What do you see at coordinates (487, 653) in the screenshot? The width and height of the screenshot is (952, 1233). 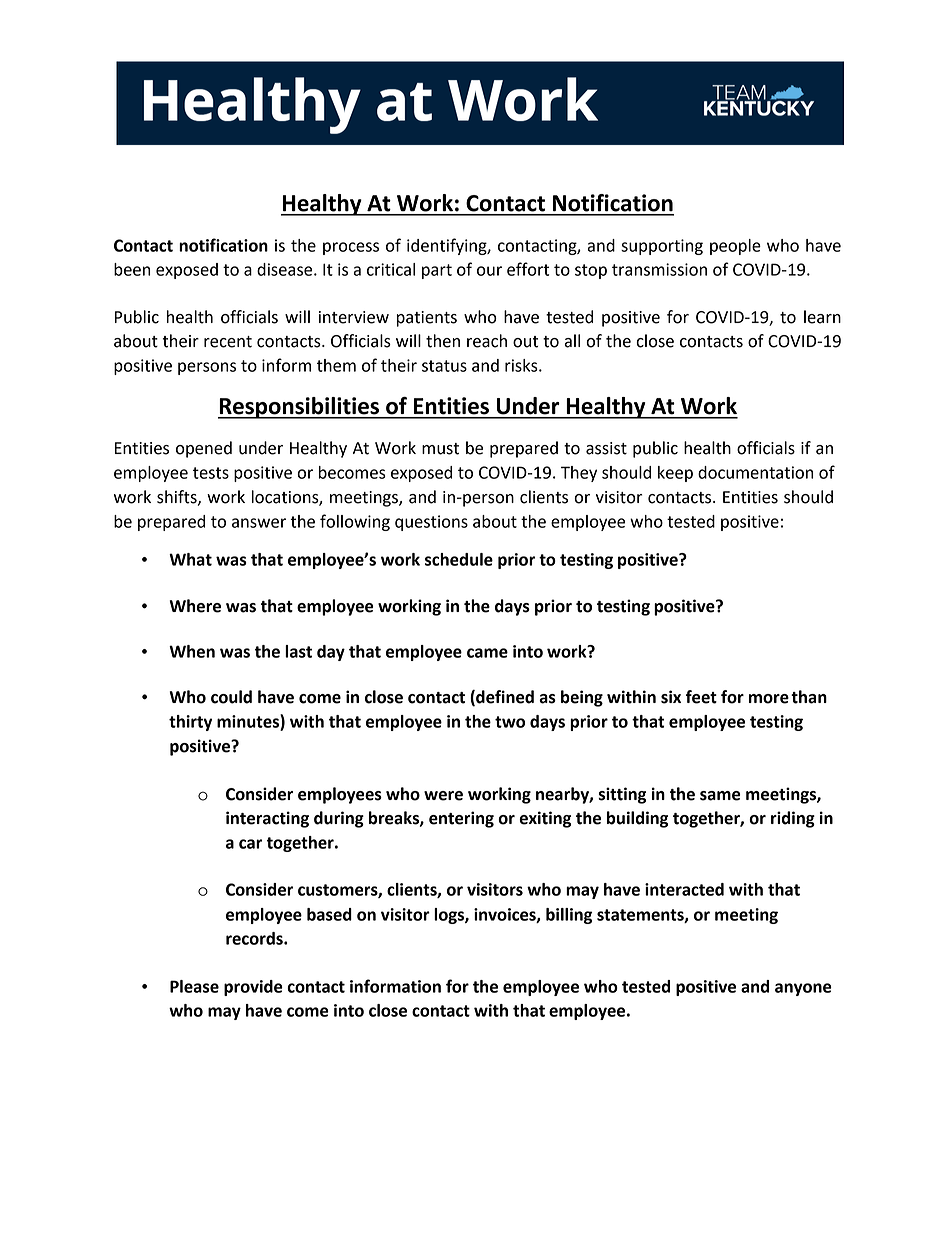 I see `came` at bounding box center [487, 653].
